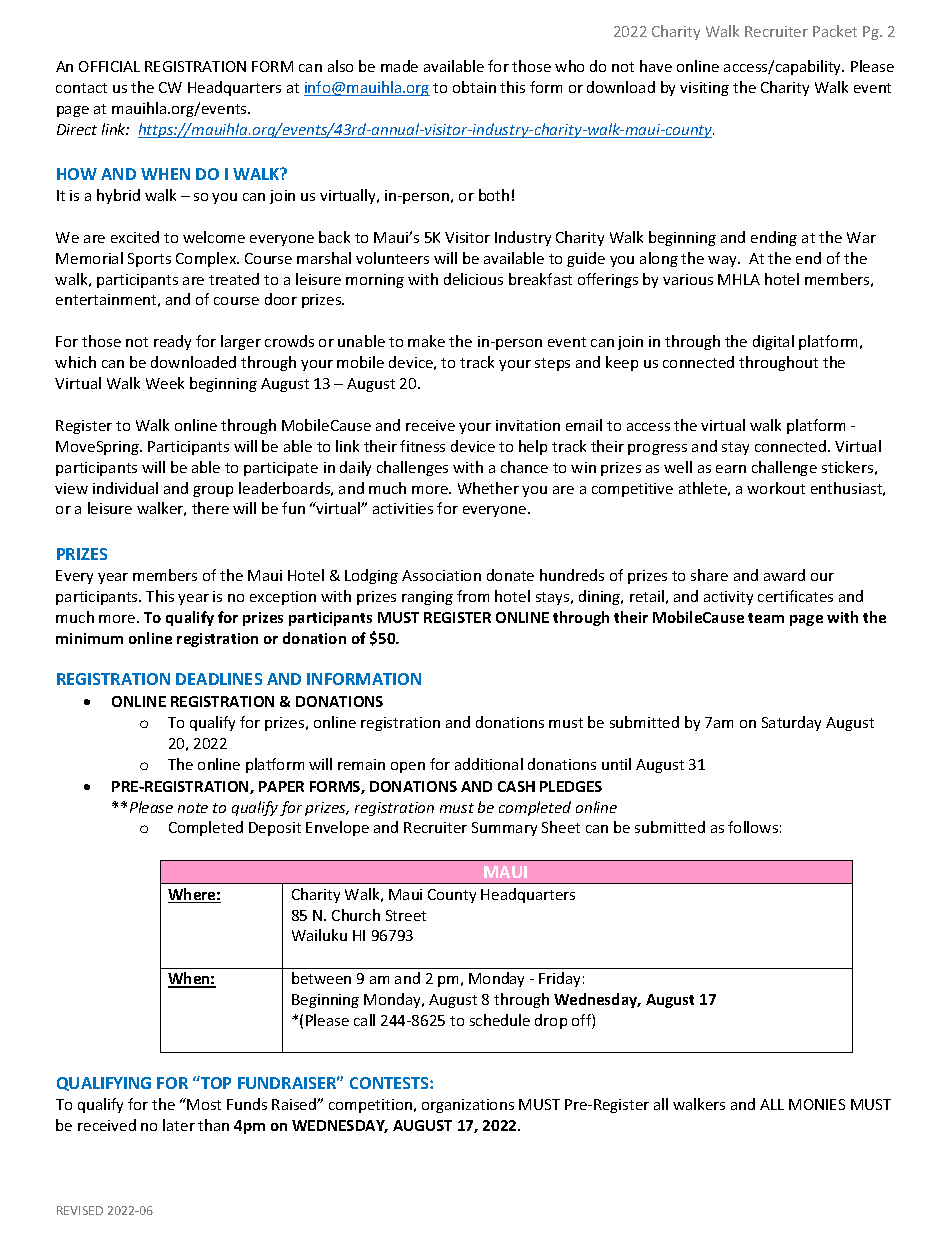  Describe the element at coordinates (468, 1106) in the screenshot. I see `organizations` at that location.
